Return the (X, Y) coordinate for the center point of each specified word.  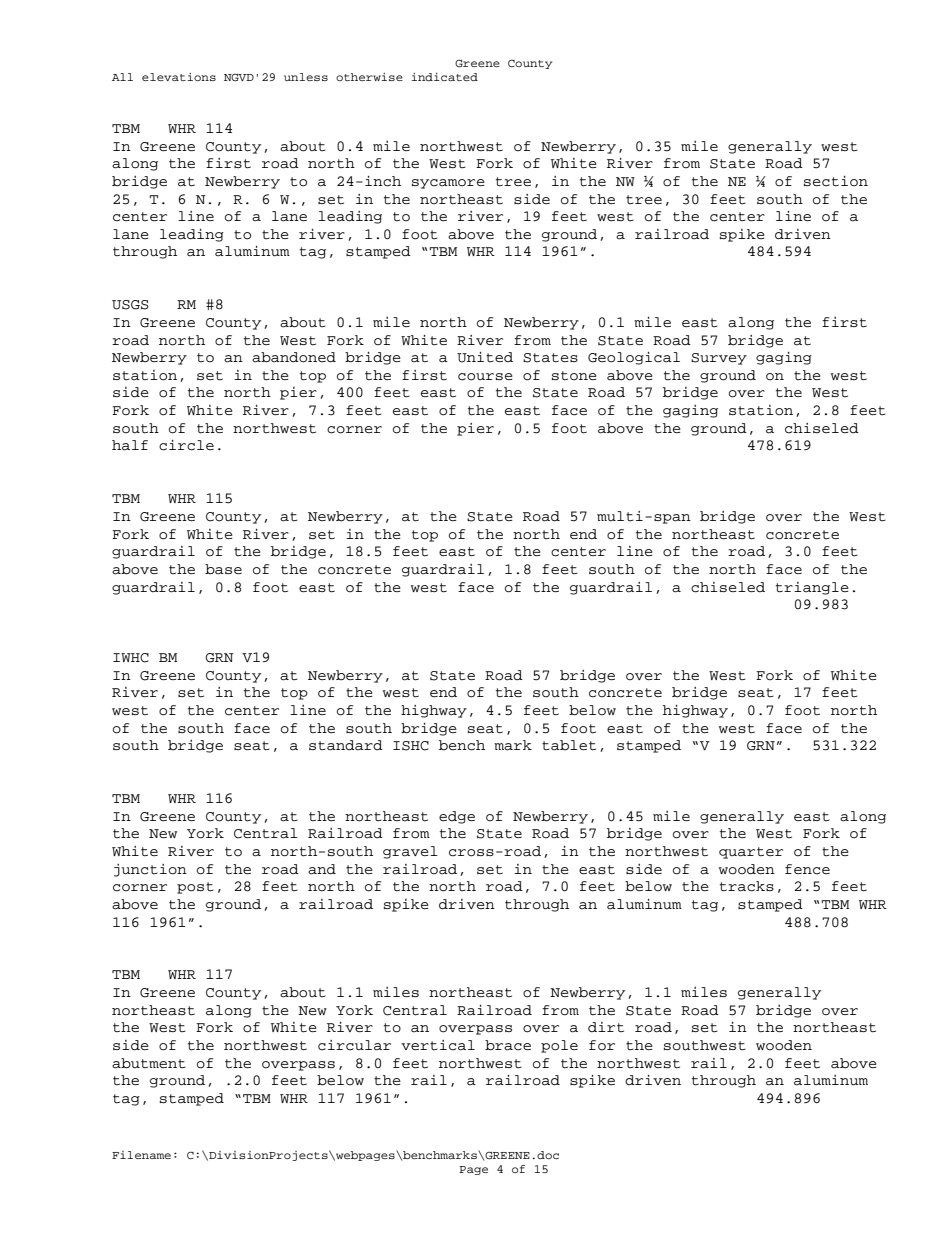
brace (508, 1045)
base (223, 569)
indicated (445, 77)
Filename (141, 1155)
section (836, 181)
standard (346, 745)
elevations (179, 77)
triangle (812, 588)
